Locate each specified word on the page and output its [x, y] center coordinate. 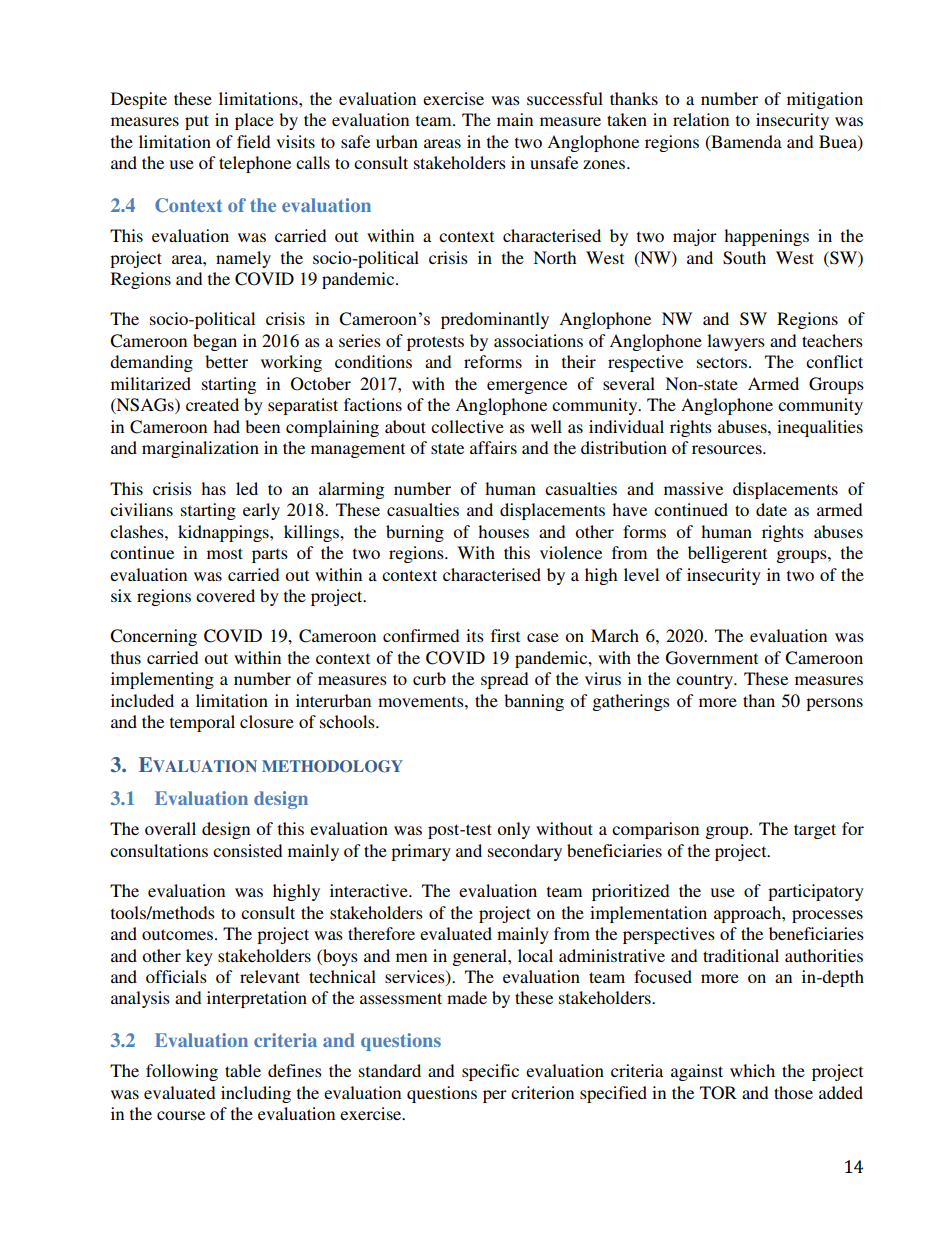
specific [490, 1072]
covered [225, 595]
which [752, 1070]
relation [701, 119]
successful [565, 98]
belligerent [727, 554]
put [197, 122]
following [182, 1072]
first [505, 635]
